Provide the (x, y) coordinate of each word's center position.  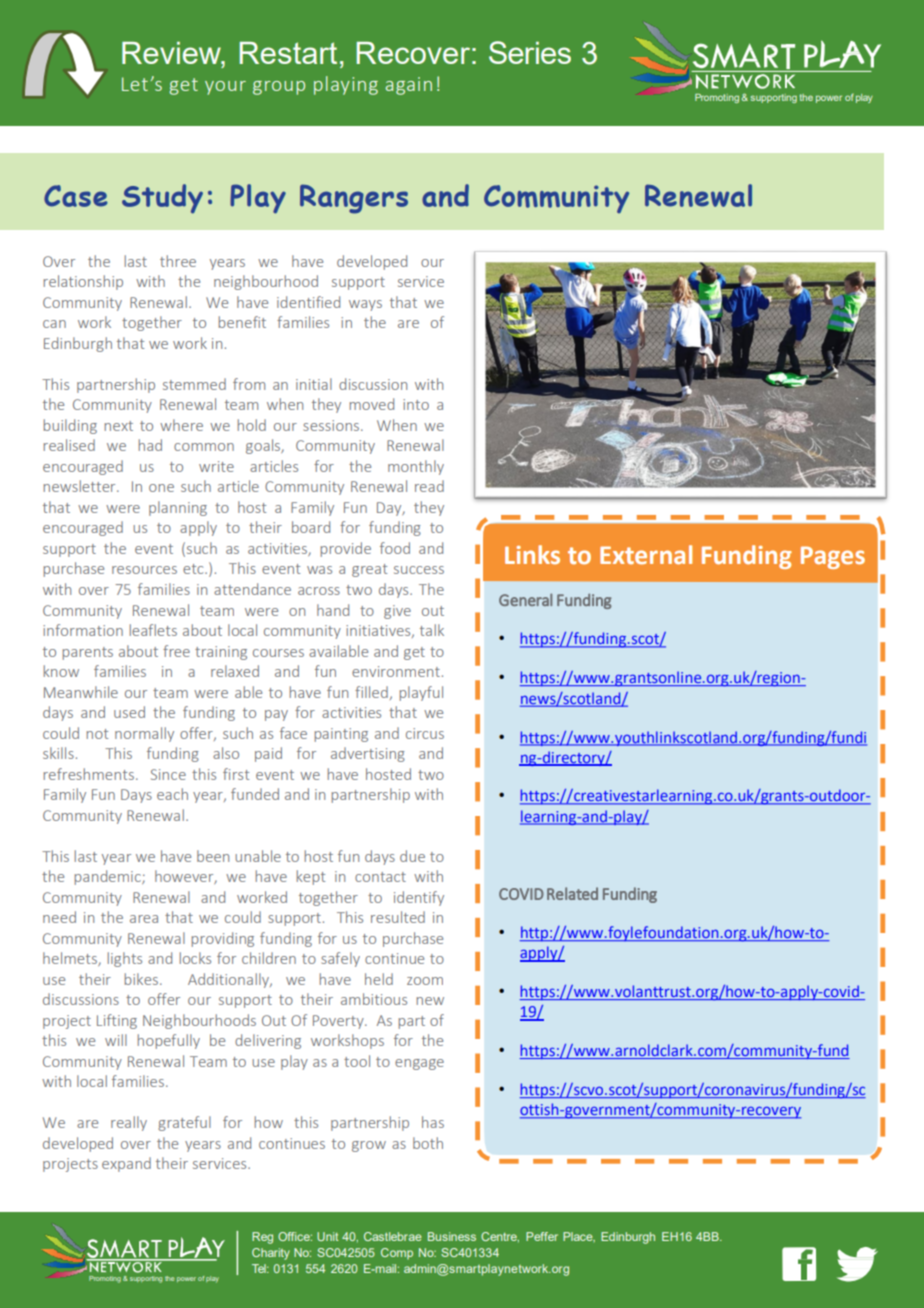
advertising (368, 754)
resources (144, 570)
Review (172, 54)
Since (168, 774)
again (408, 86)
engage (419, 1064)
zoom (425, 981)
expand (126, 1164)
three (178, 261)
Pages (833, 557)
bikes (143, 979)
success (419, 570)
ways (365, 305)
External (646, 555)
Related (572, 893)
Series (530, 52)
